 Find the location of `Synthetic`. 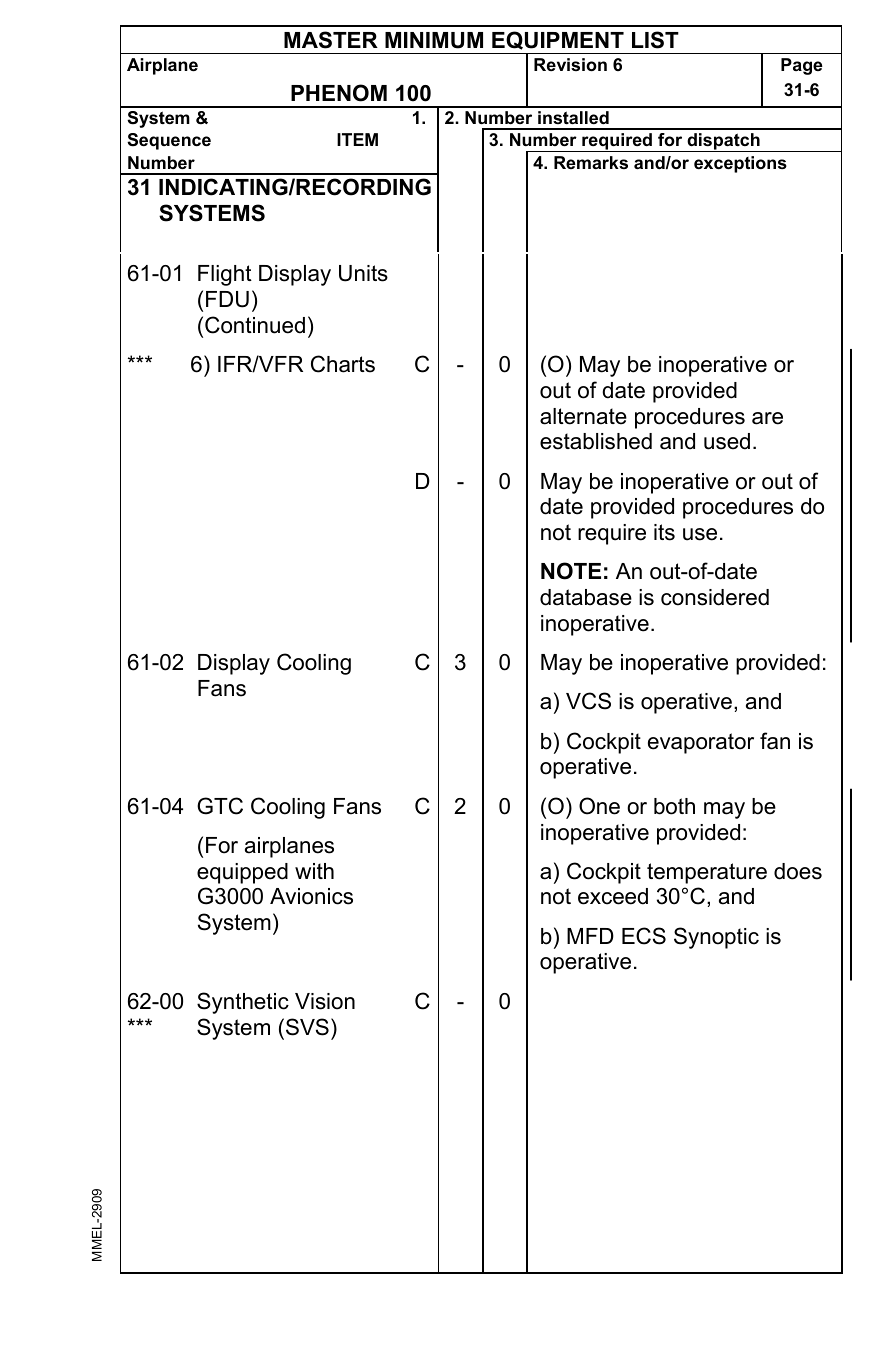

Synthetic is located at coordinates (243, 1003).
